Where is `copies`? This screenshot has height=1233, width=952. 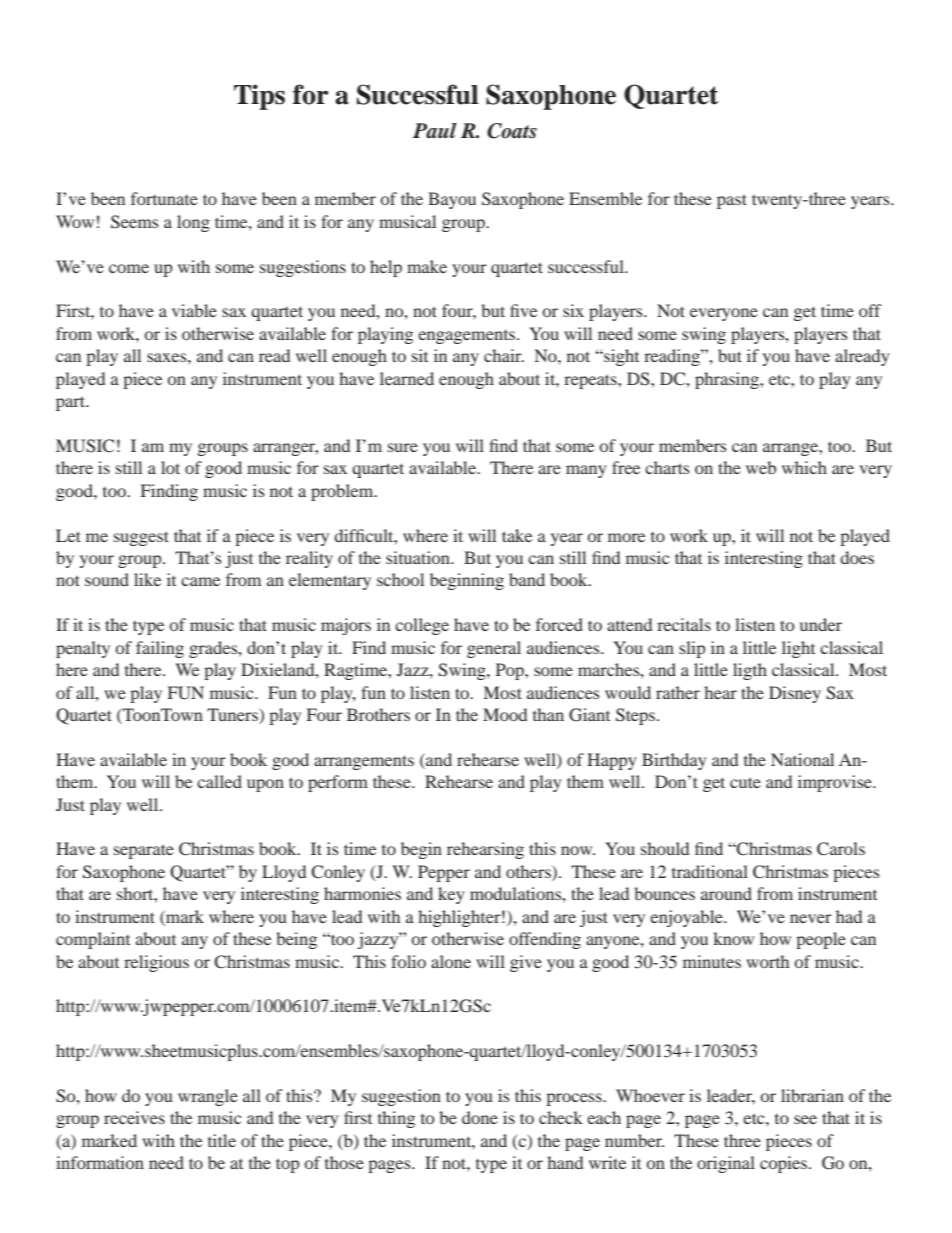 copies is located at coordinates (783, 1164).
